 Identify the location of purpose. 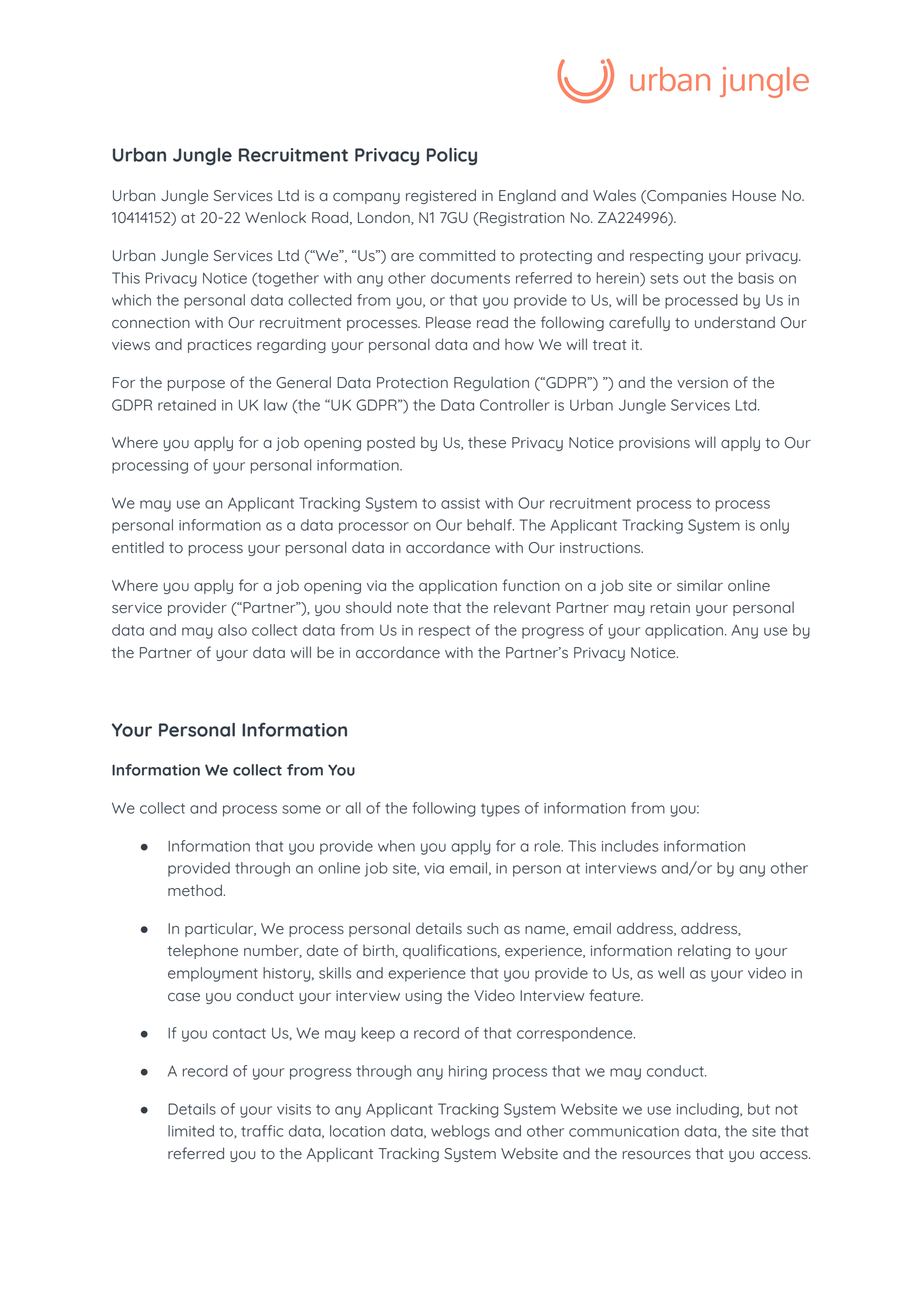
(196, 385).
